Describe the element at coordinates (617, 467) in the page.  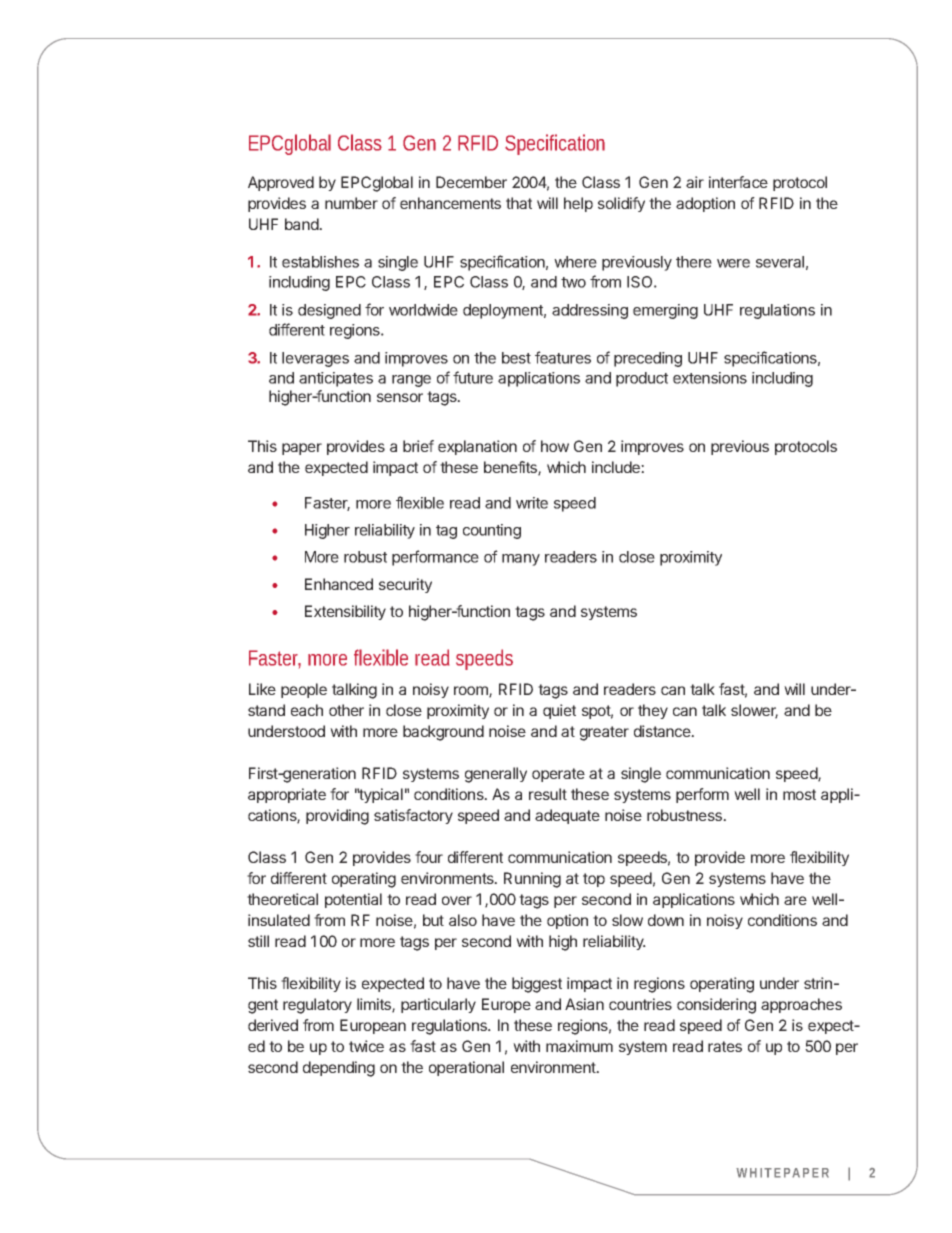
I see `include` at that location.
